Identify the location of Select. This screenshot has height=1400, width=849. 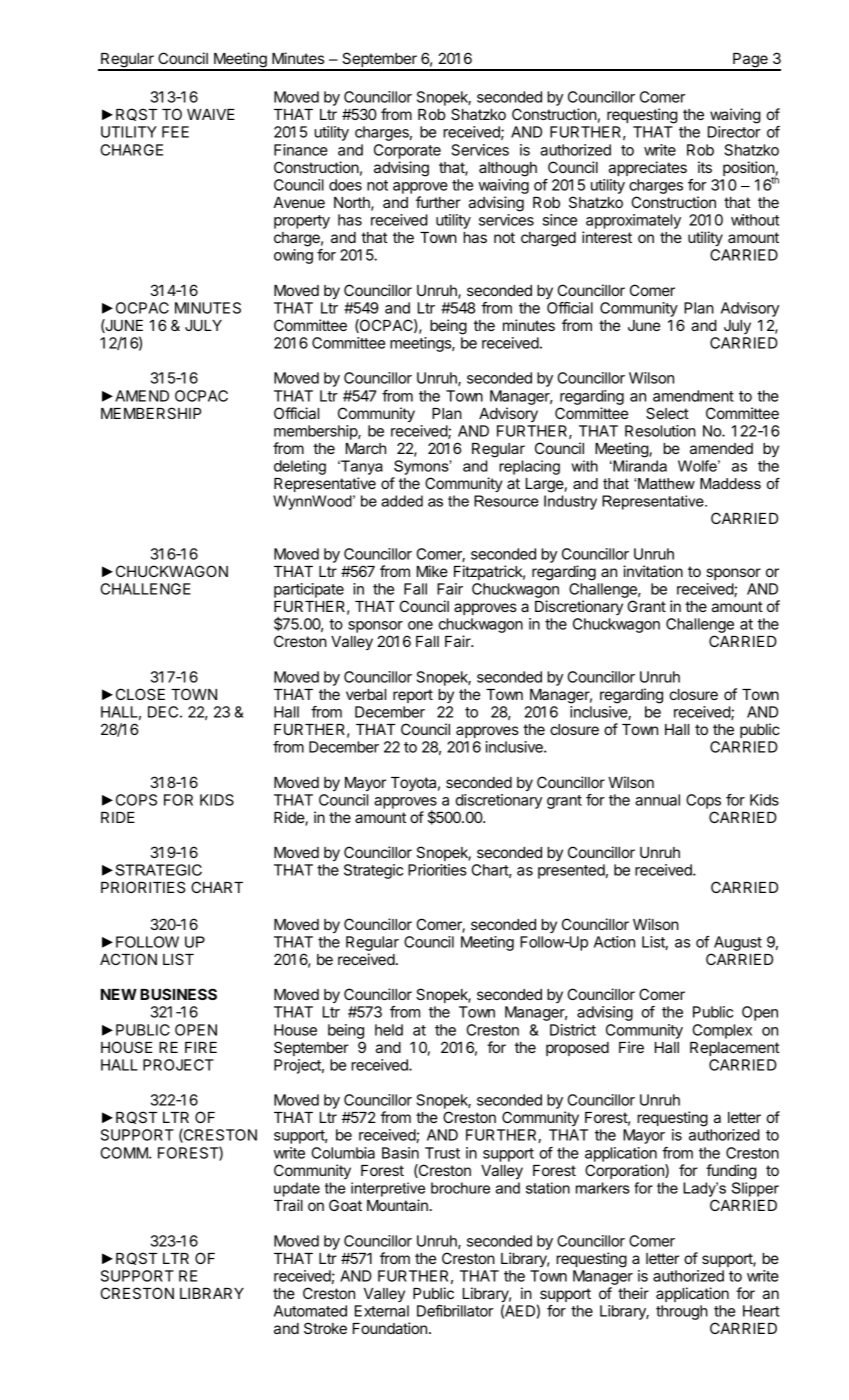
(667, 413).
